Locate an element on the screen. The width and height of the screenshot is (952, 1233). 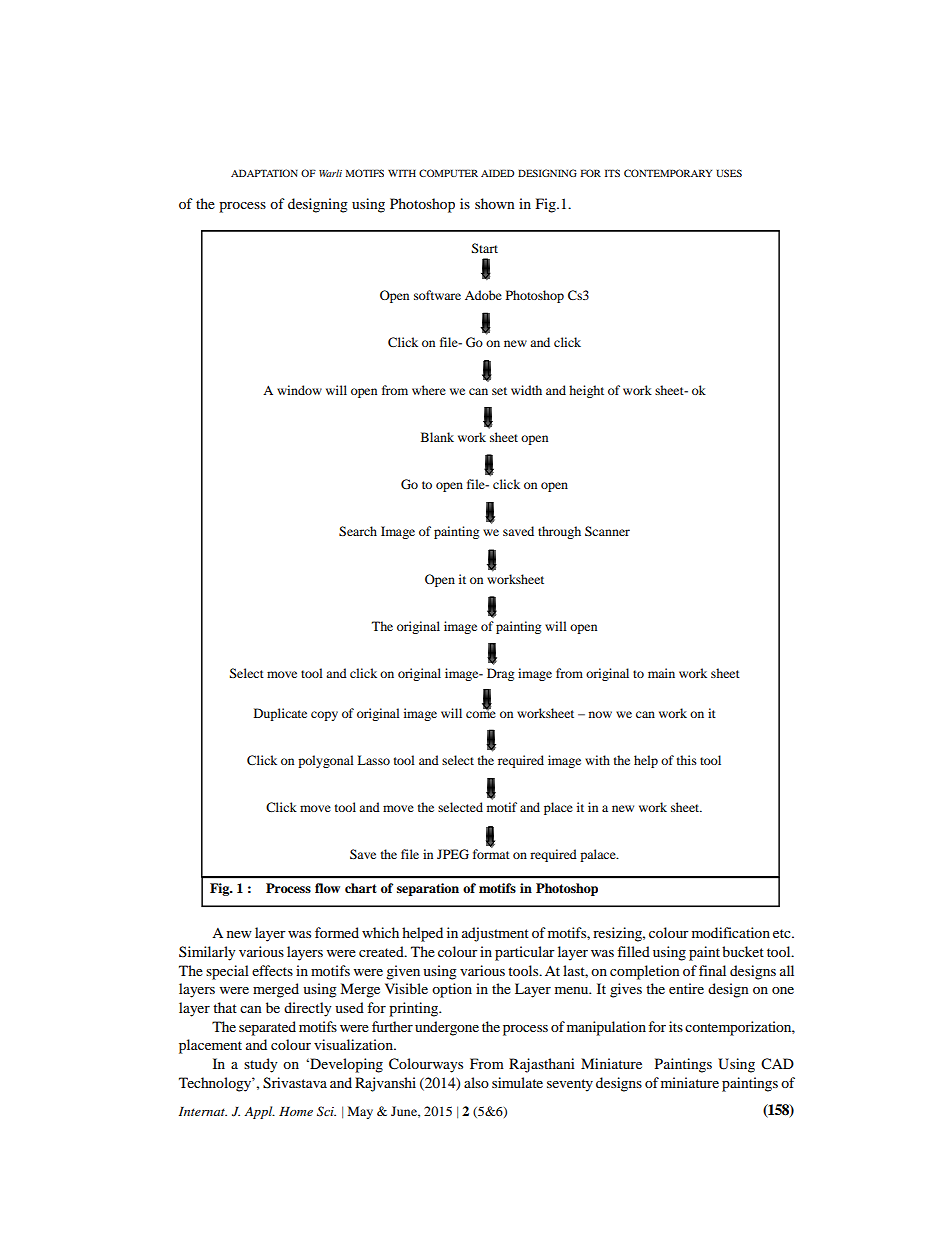
through is located at coordinates (559, 532).
